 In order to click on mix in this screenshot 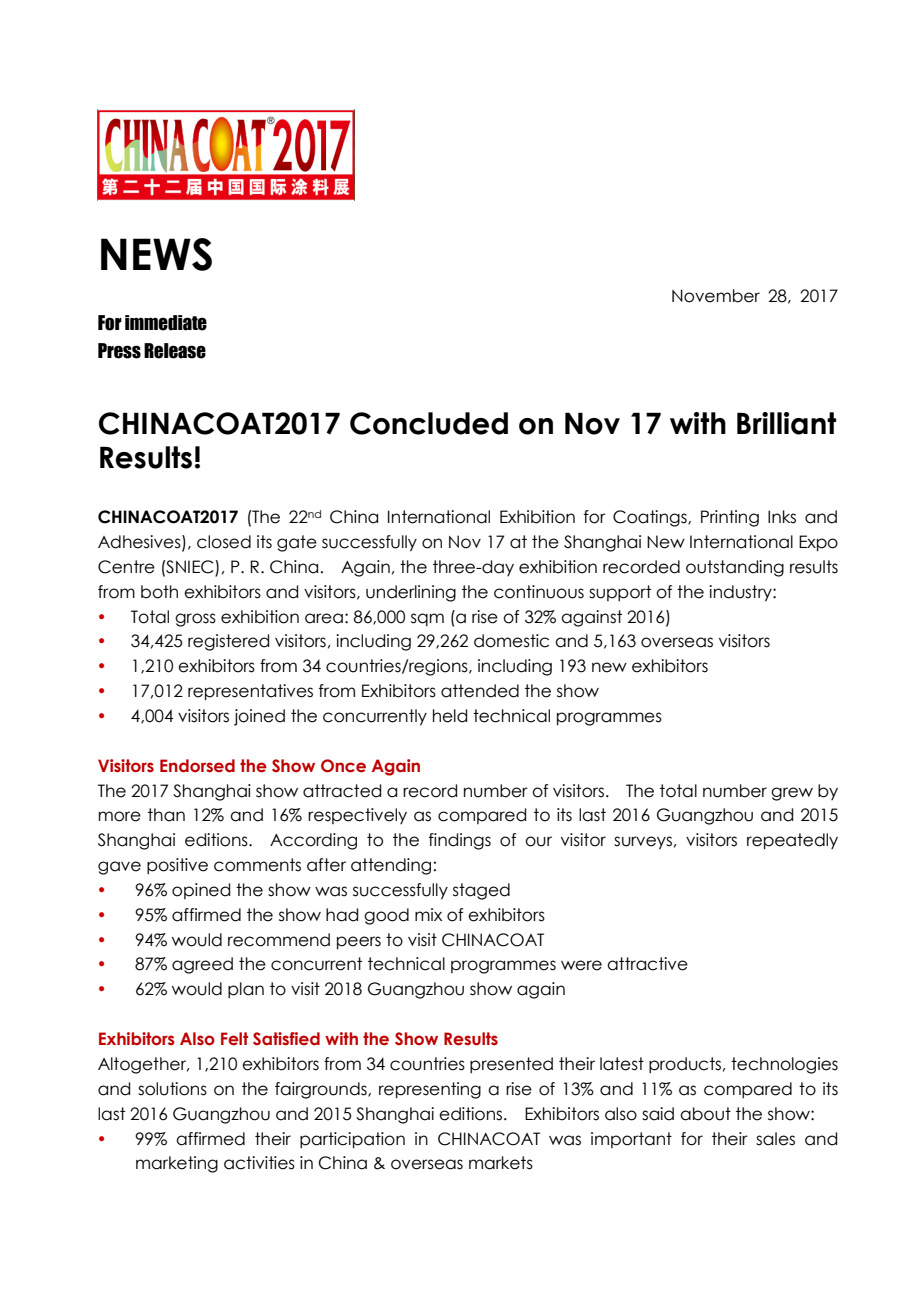, I will do `click(428, 914)`.
